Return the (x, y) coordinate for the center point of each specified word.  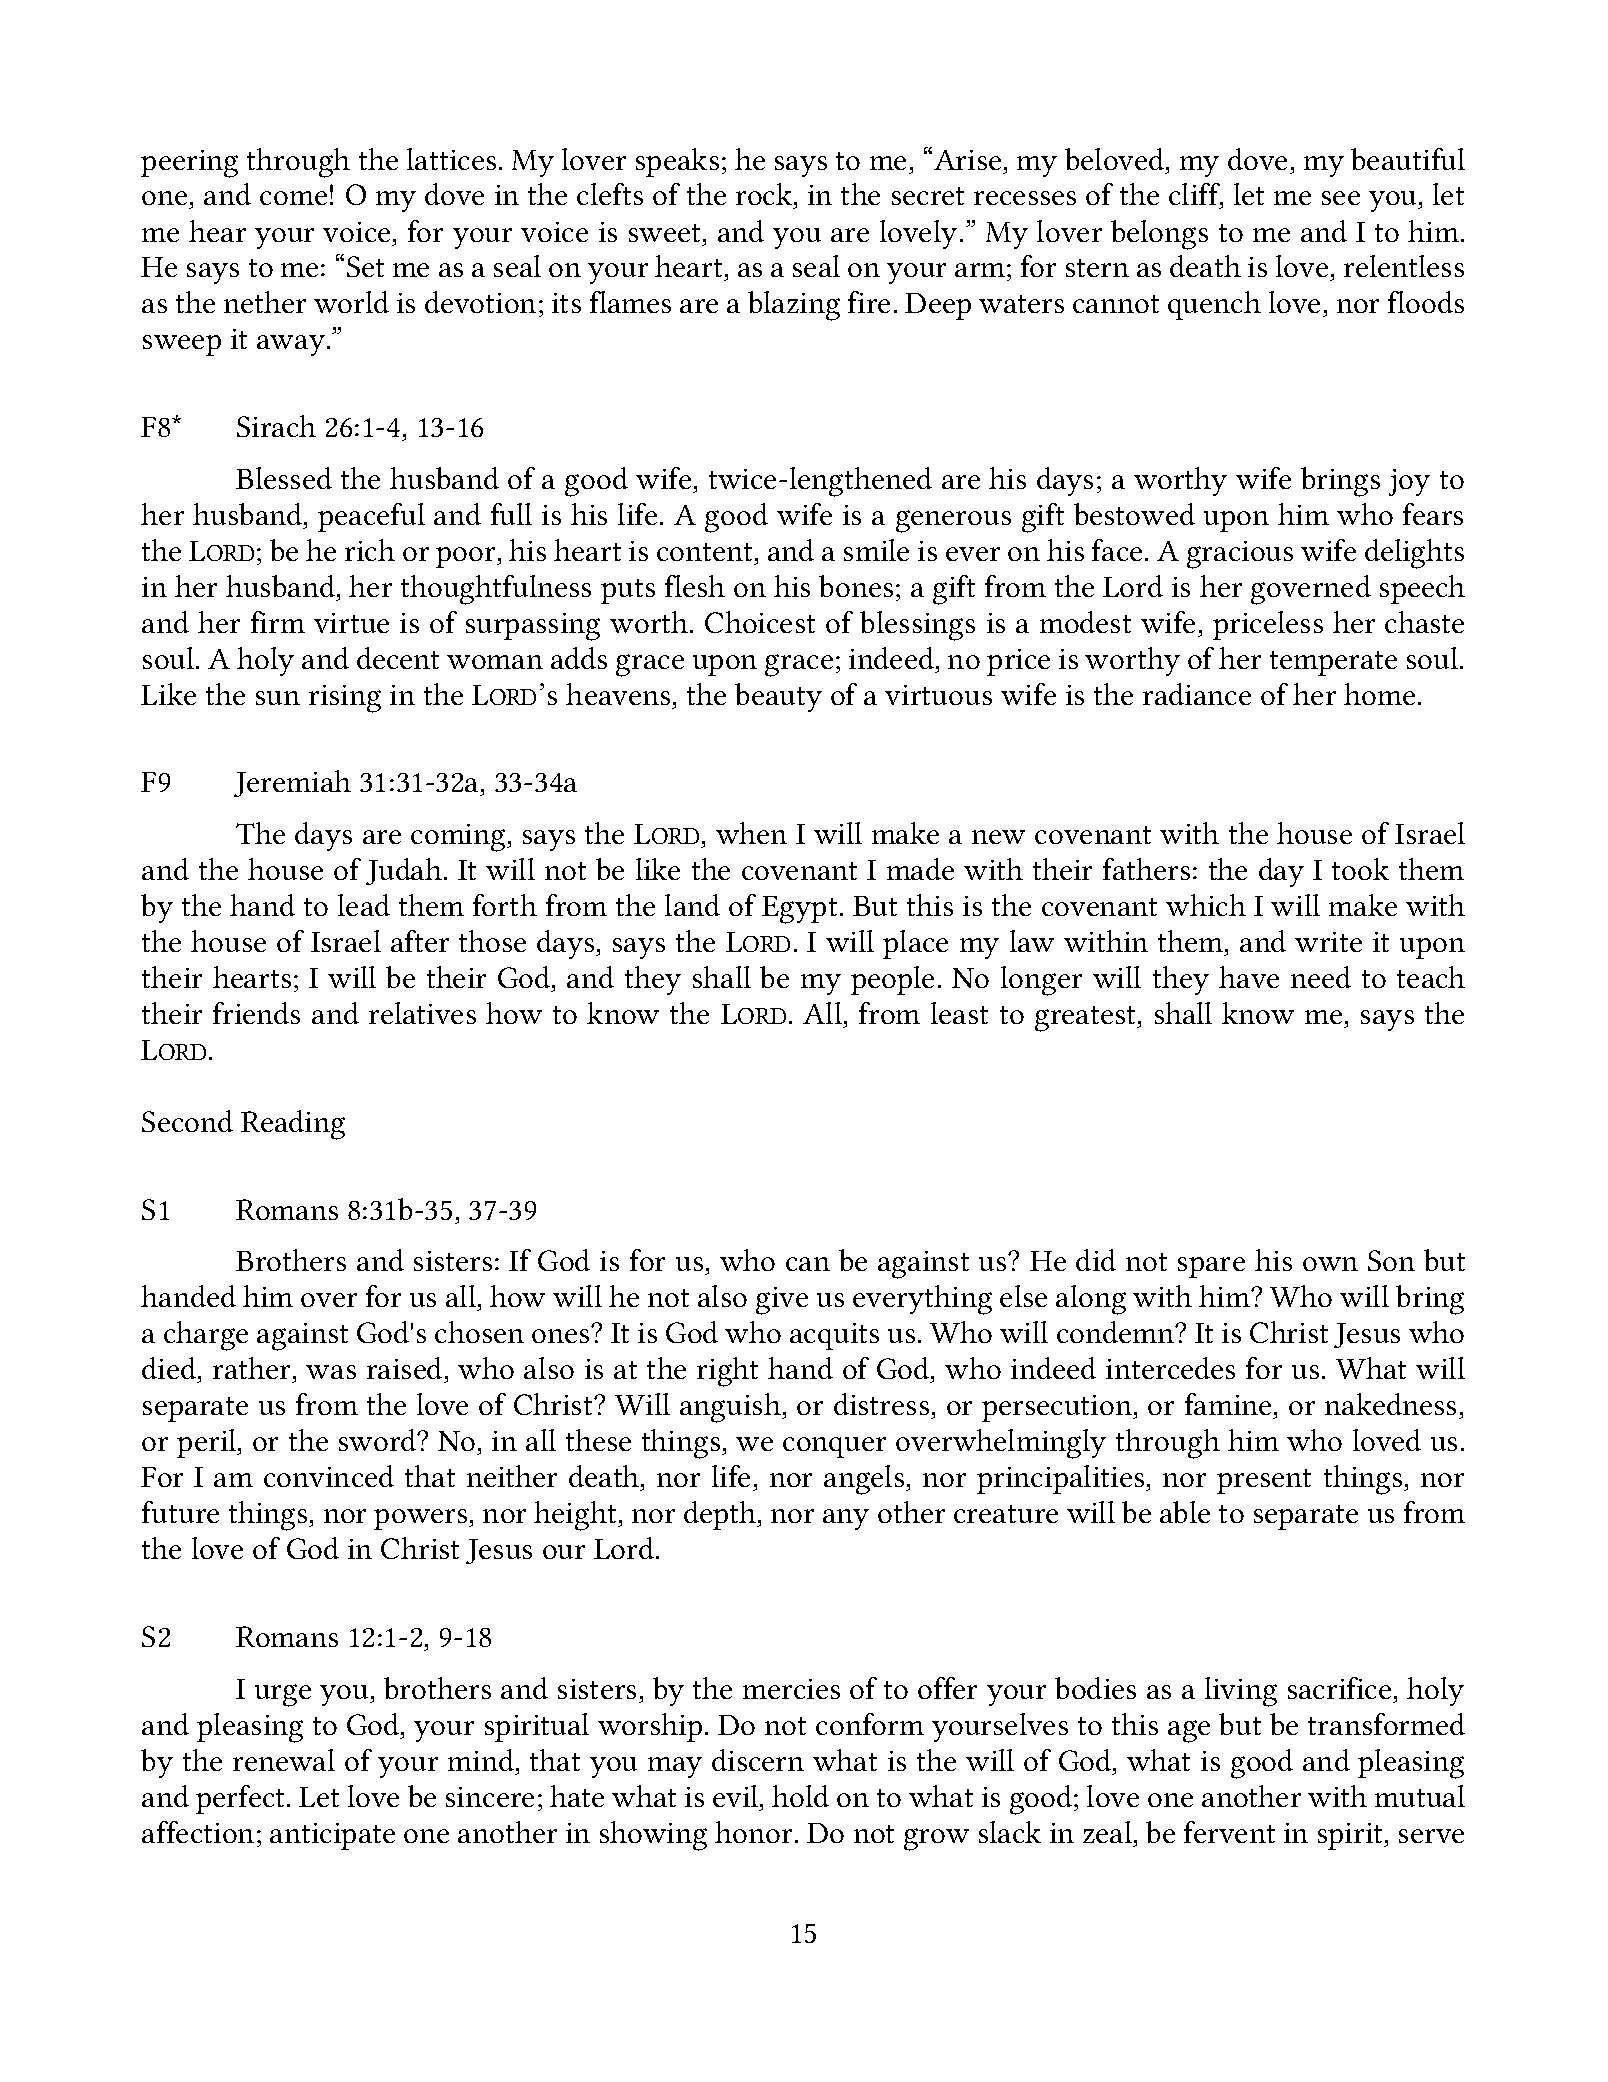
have (1249, 977)
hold (800, 1796)
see (1341, 198)
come (293, 198)
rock (765, 196)
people (892, 980)
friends (256, 1013)
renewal (284, 1760)
